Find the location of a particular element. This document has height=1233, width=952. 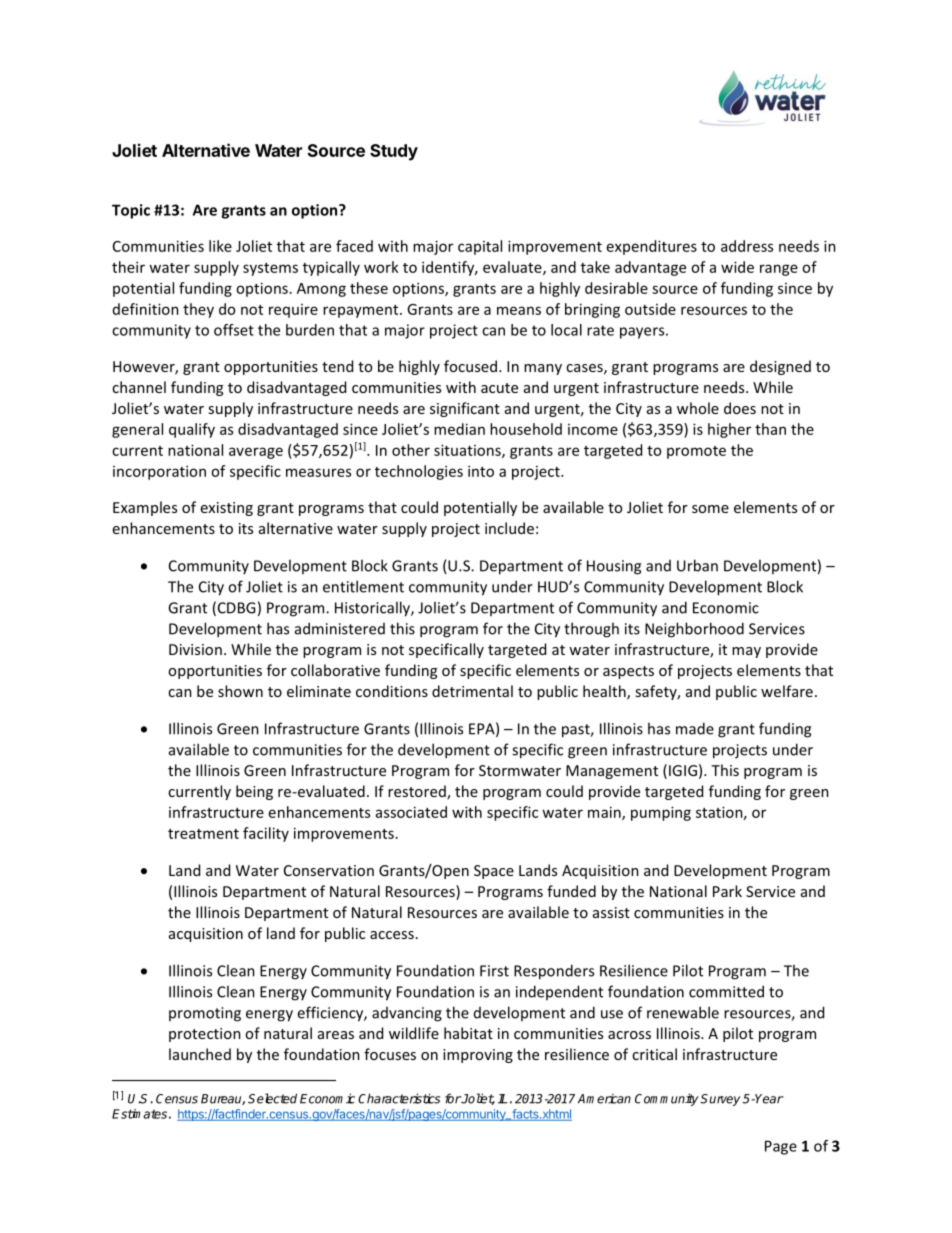

Study is located at coordinates (394, 152).
